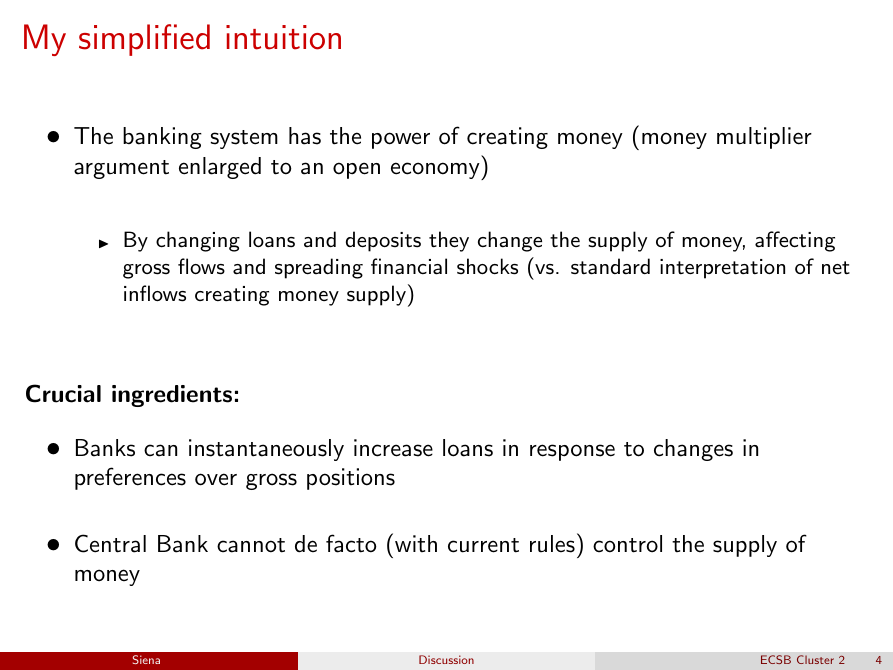 Image resolution: width=893 pixels, height=670 pixels. Describe the element at coordinates (764, 138) in the page. I see `multiplier` at that location.
